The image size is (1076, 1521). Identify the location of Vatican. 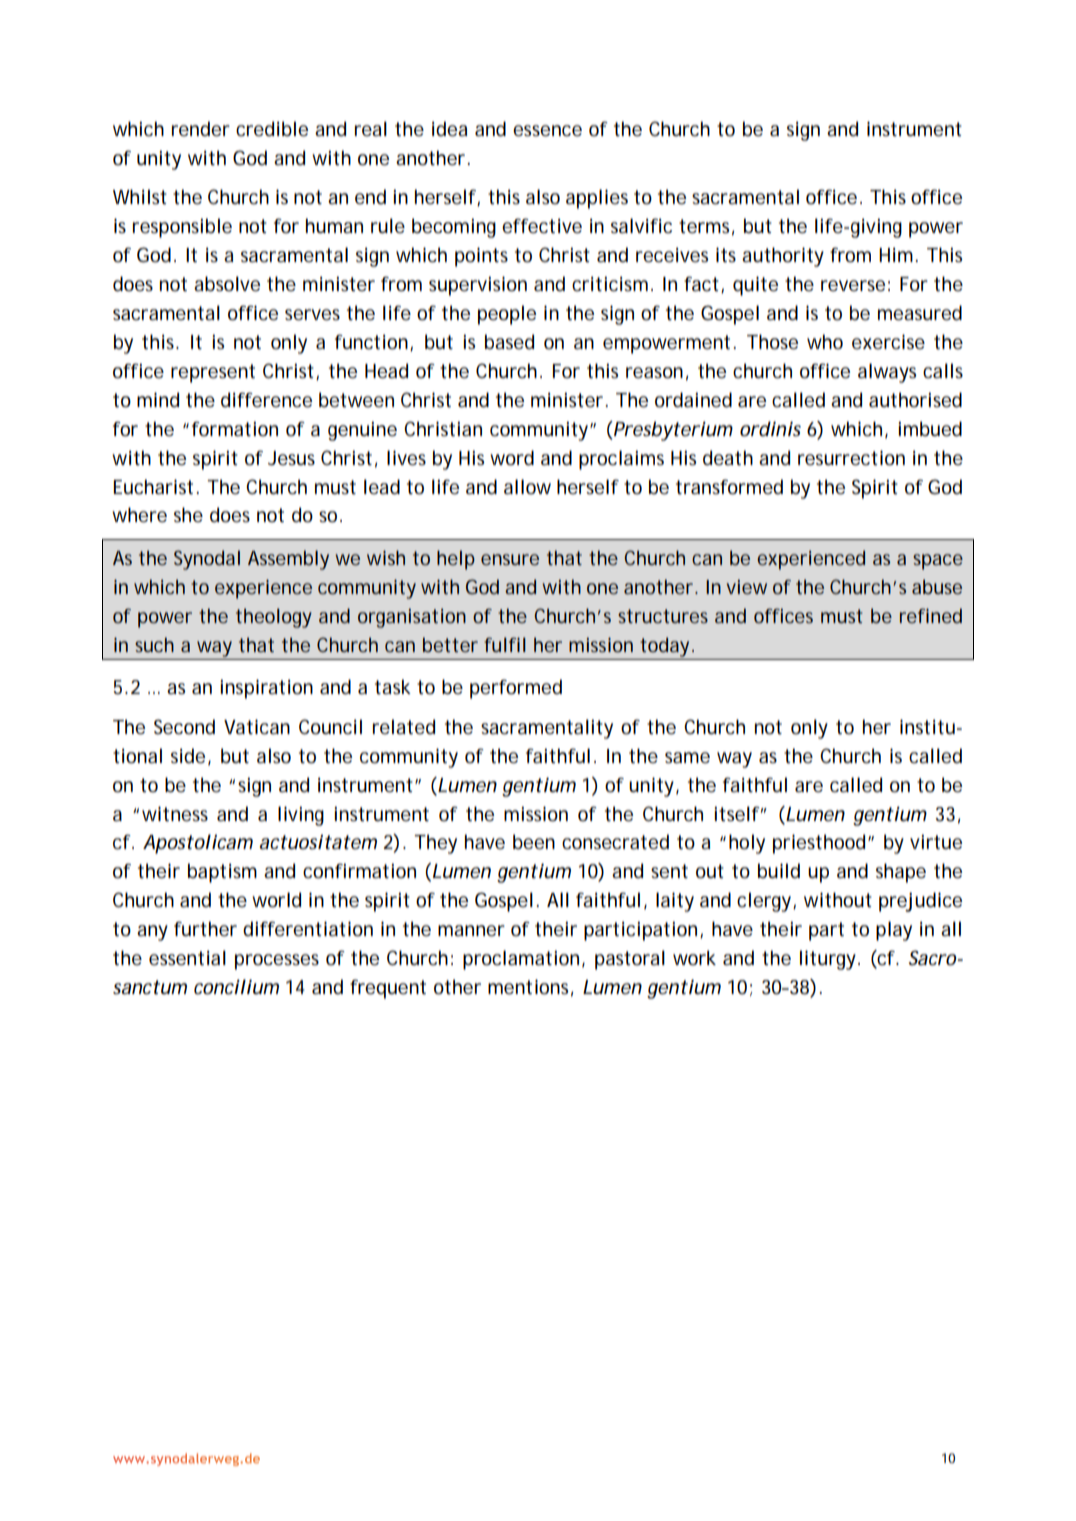
(257, 727).
